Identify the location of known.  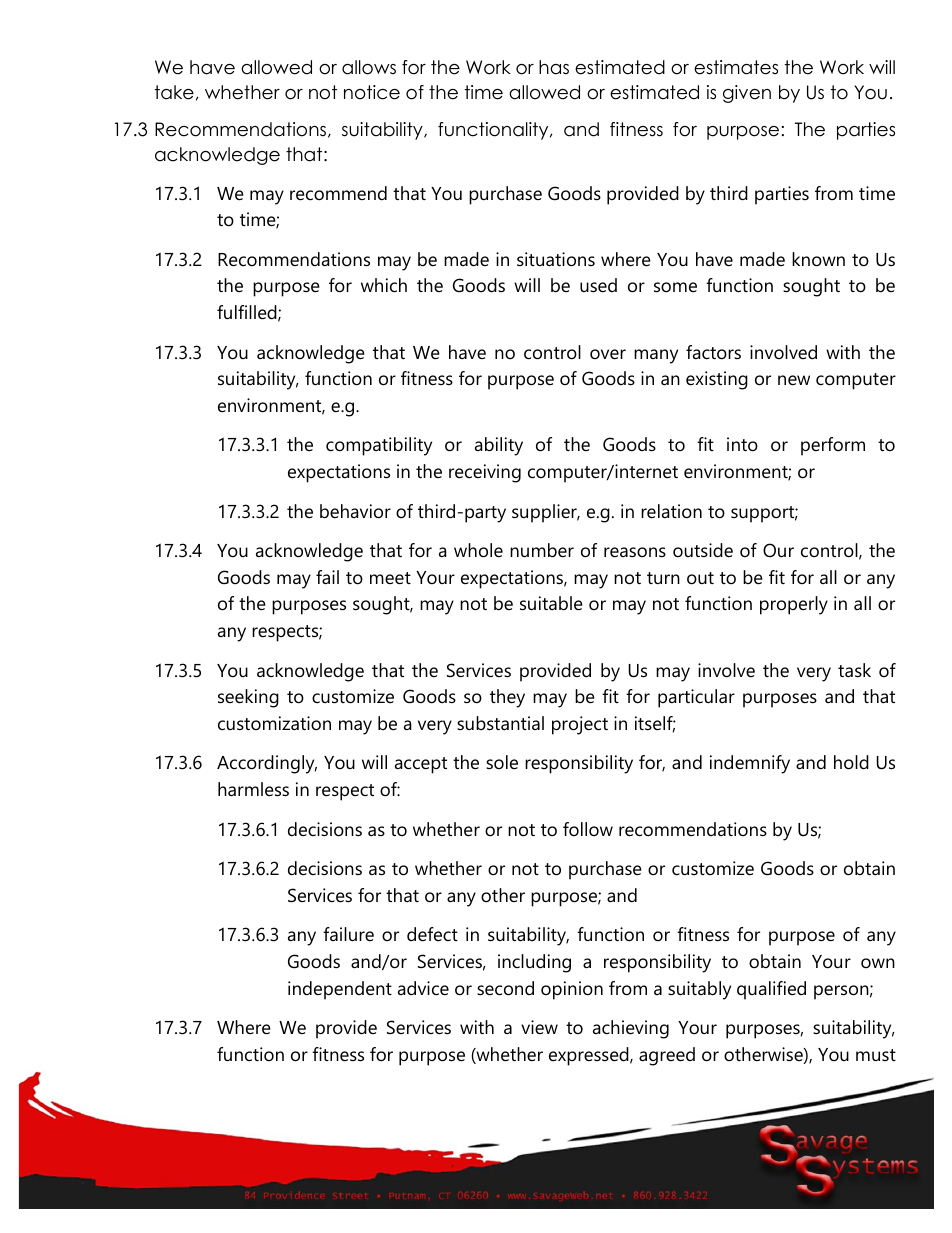
(818, 259).
